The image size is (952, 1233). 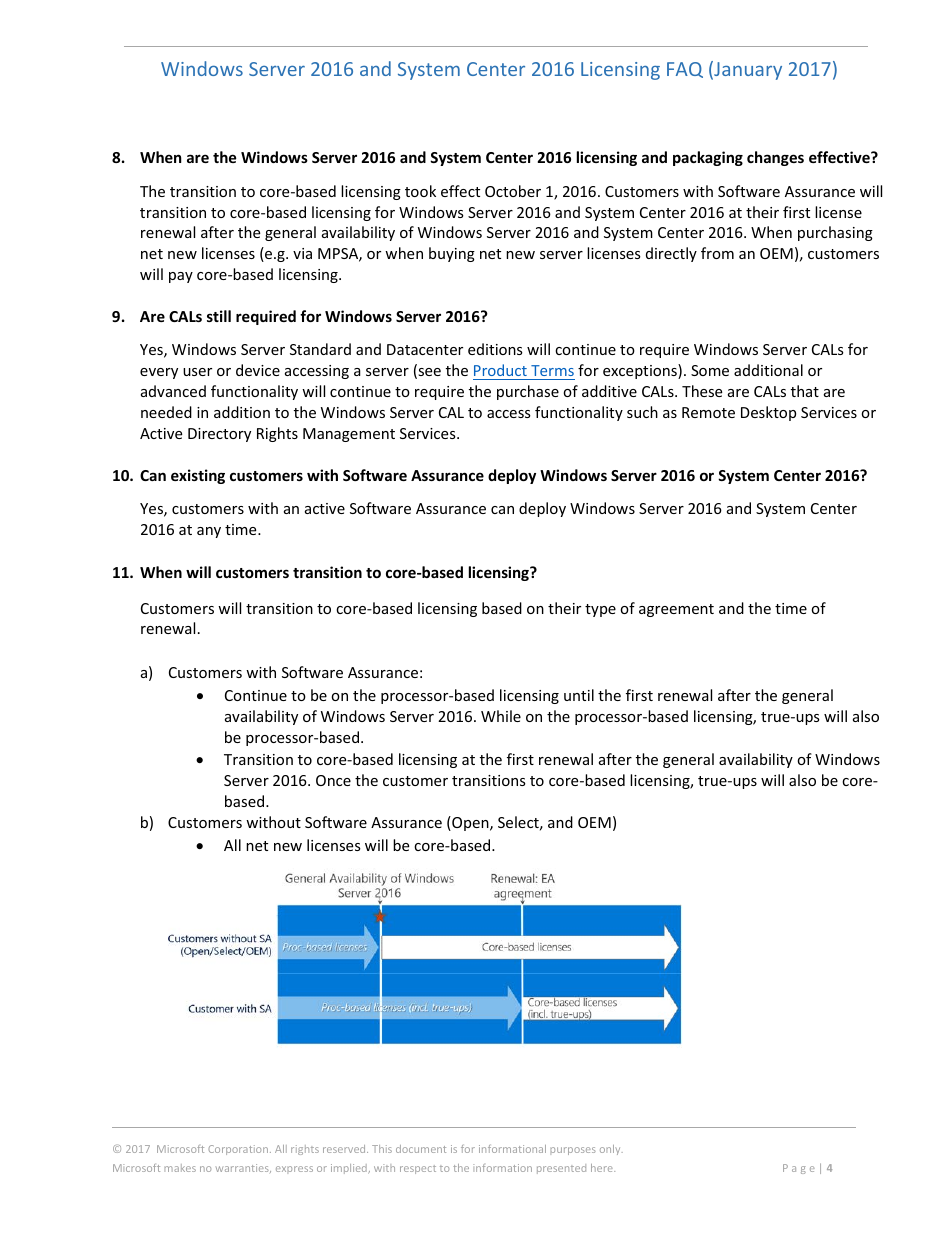 I want to click on until, so click(x=579, y=695).
